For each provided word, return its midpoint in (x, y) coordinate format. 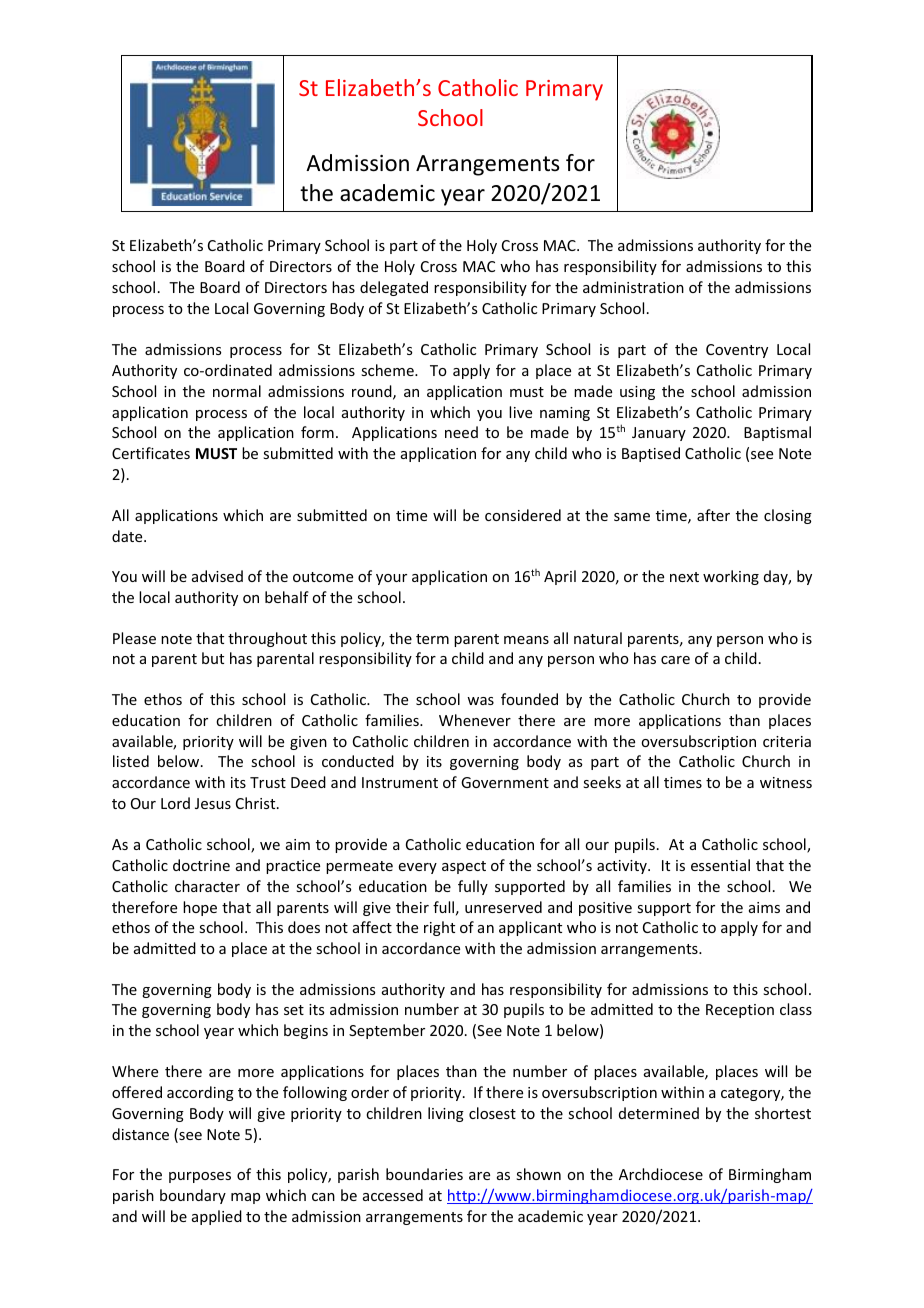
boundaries (424, 1174)
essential (720, 865)
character (207, 886)
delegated (394, 288)
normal (237, 391)
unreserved (503, 907)
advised (217, 576)
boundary (193, 1196)
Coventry (737, 351)
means (526, 640)
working (731, 577)
